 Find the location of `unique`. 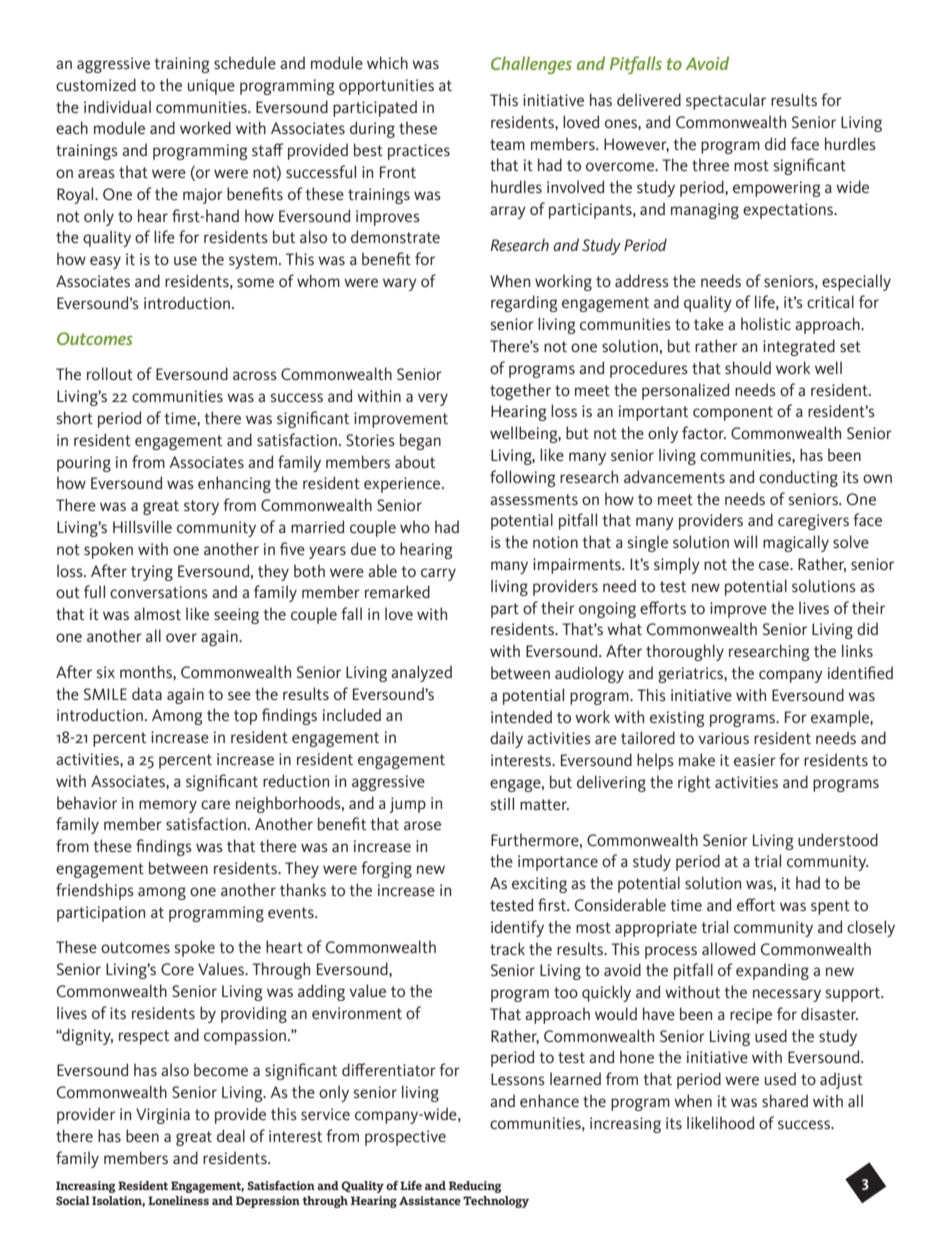

unique is located at coordinates (211, 87).
